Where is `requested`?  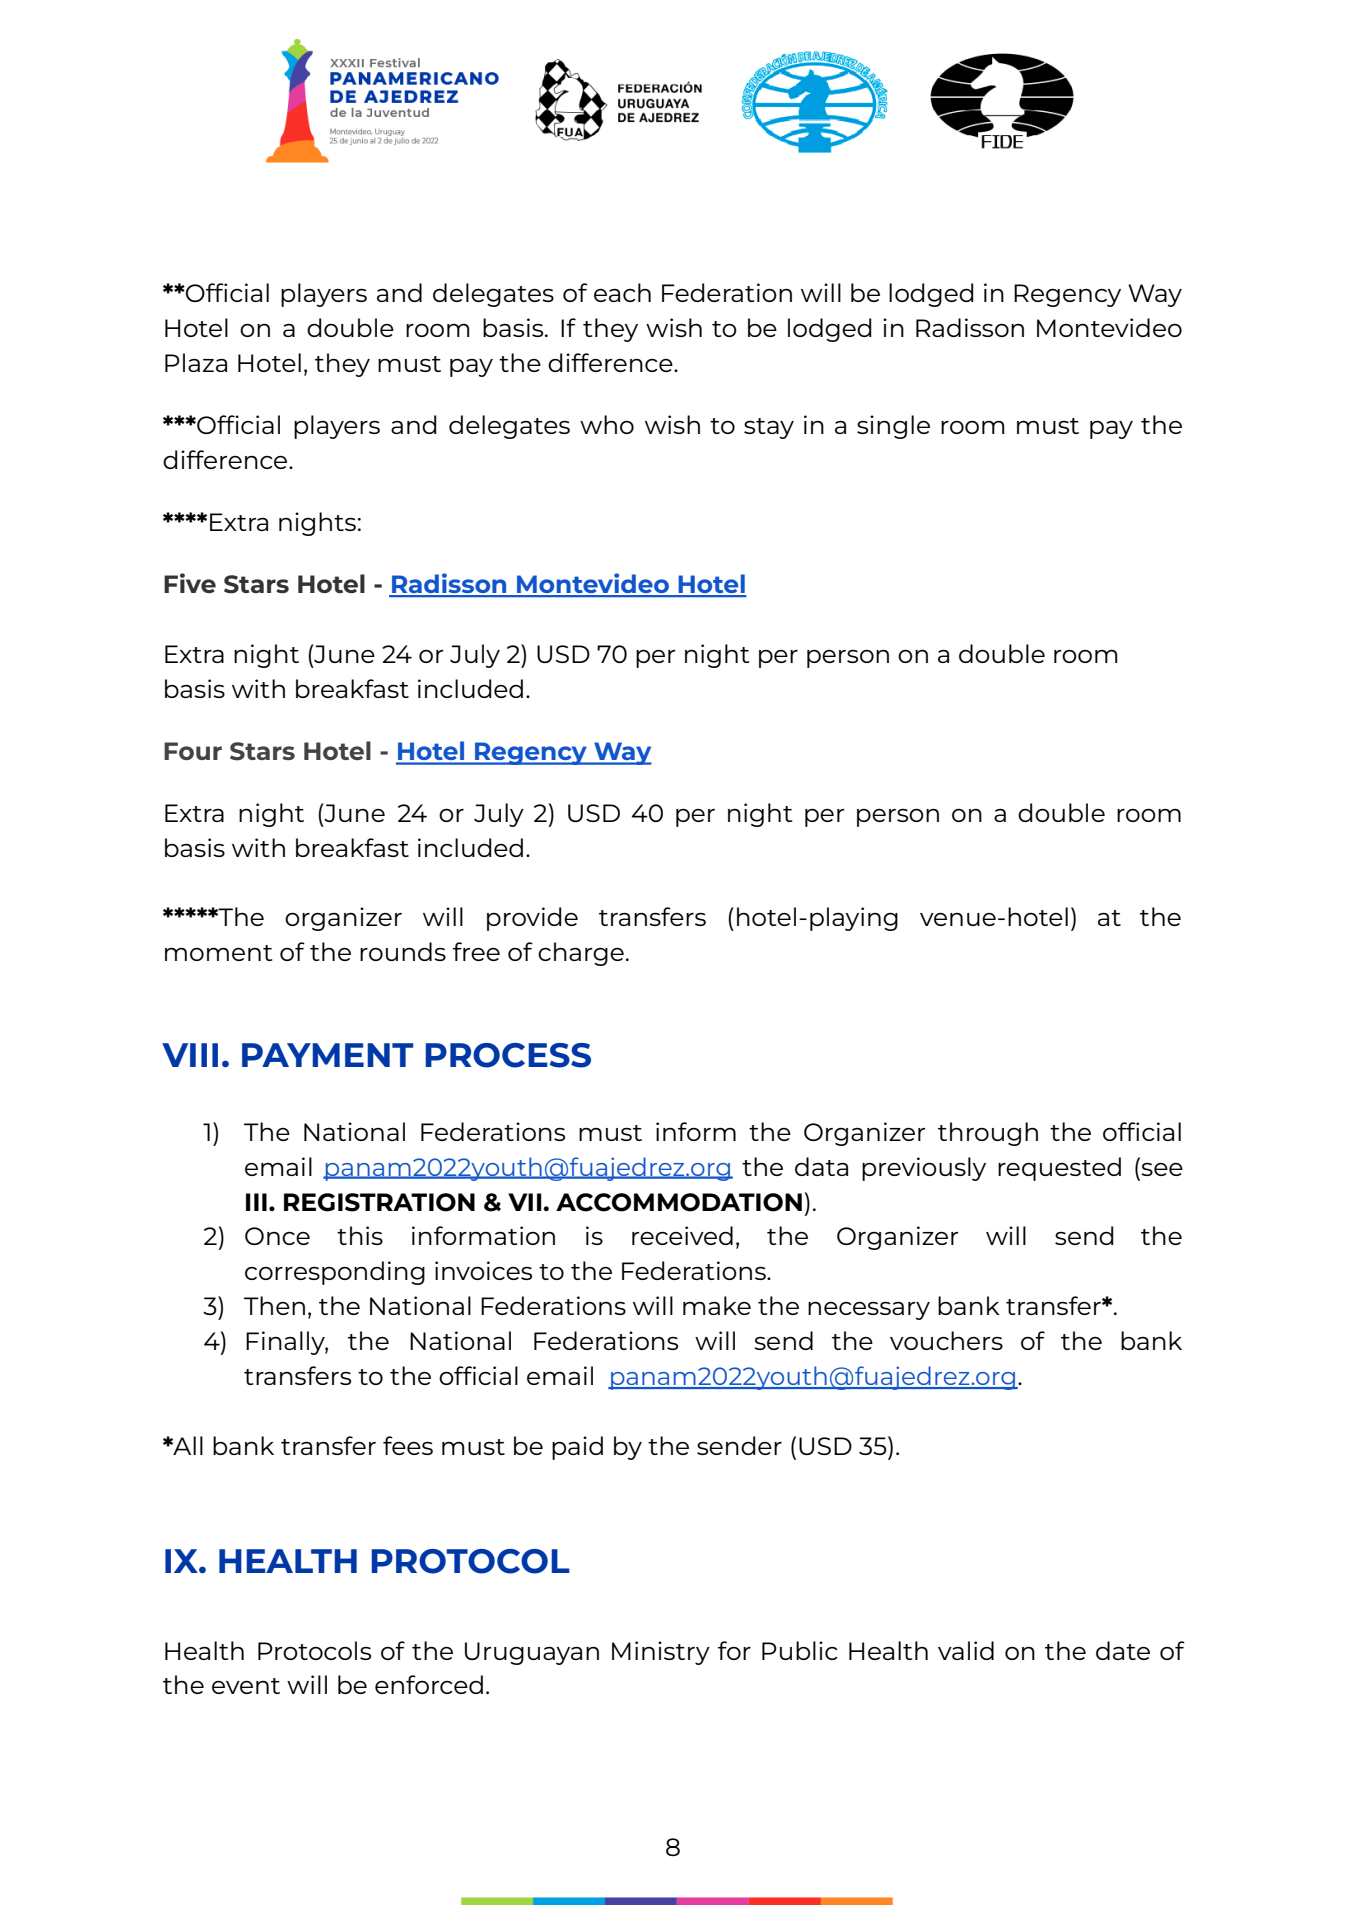 requested is located at coordinates (1059, 1169).
